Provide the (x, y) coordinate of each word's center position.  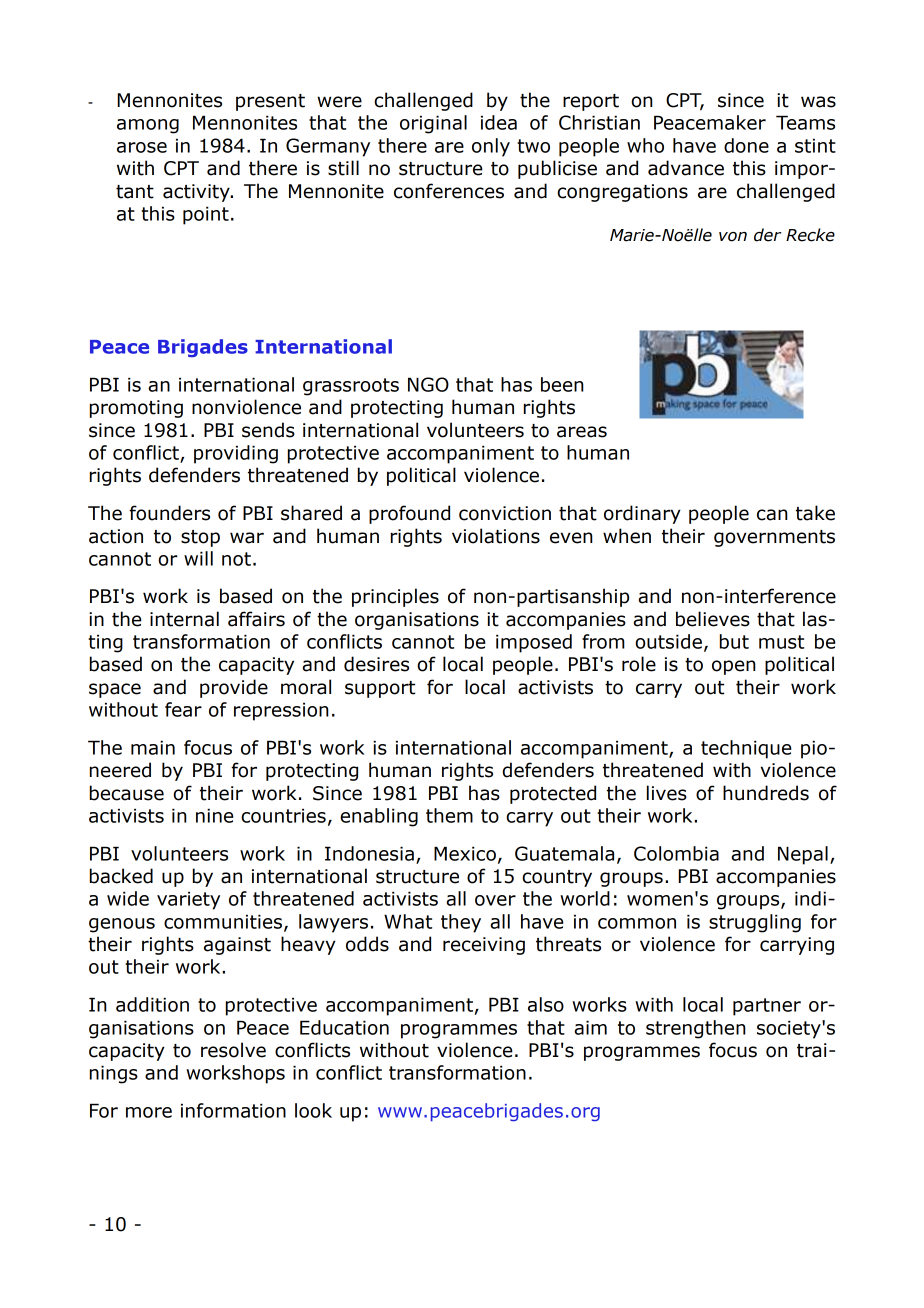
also (546, 1004)
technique (746, 749)
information (233, 1110)
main (153, 747)
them (449, 815)
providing (236, 454)
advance (686, 168)
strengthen (696, 1029)
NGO (428, 384)
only (491, 147)
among (148, 126)
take (815, 513)
